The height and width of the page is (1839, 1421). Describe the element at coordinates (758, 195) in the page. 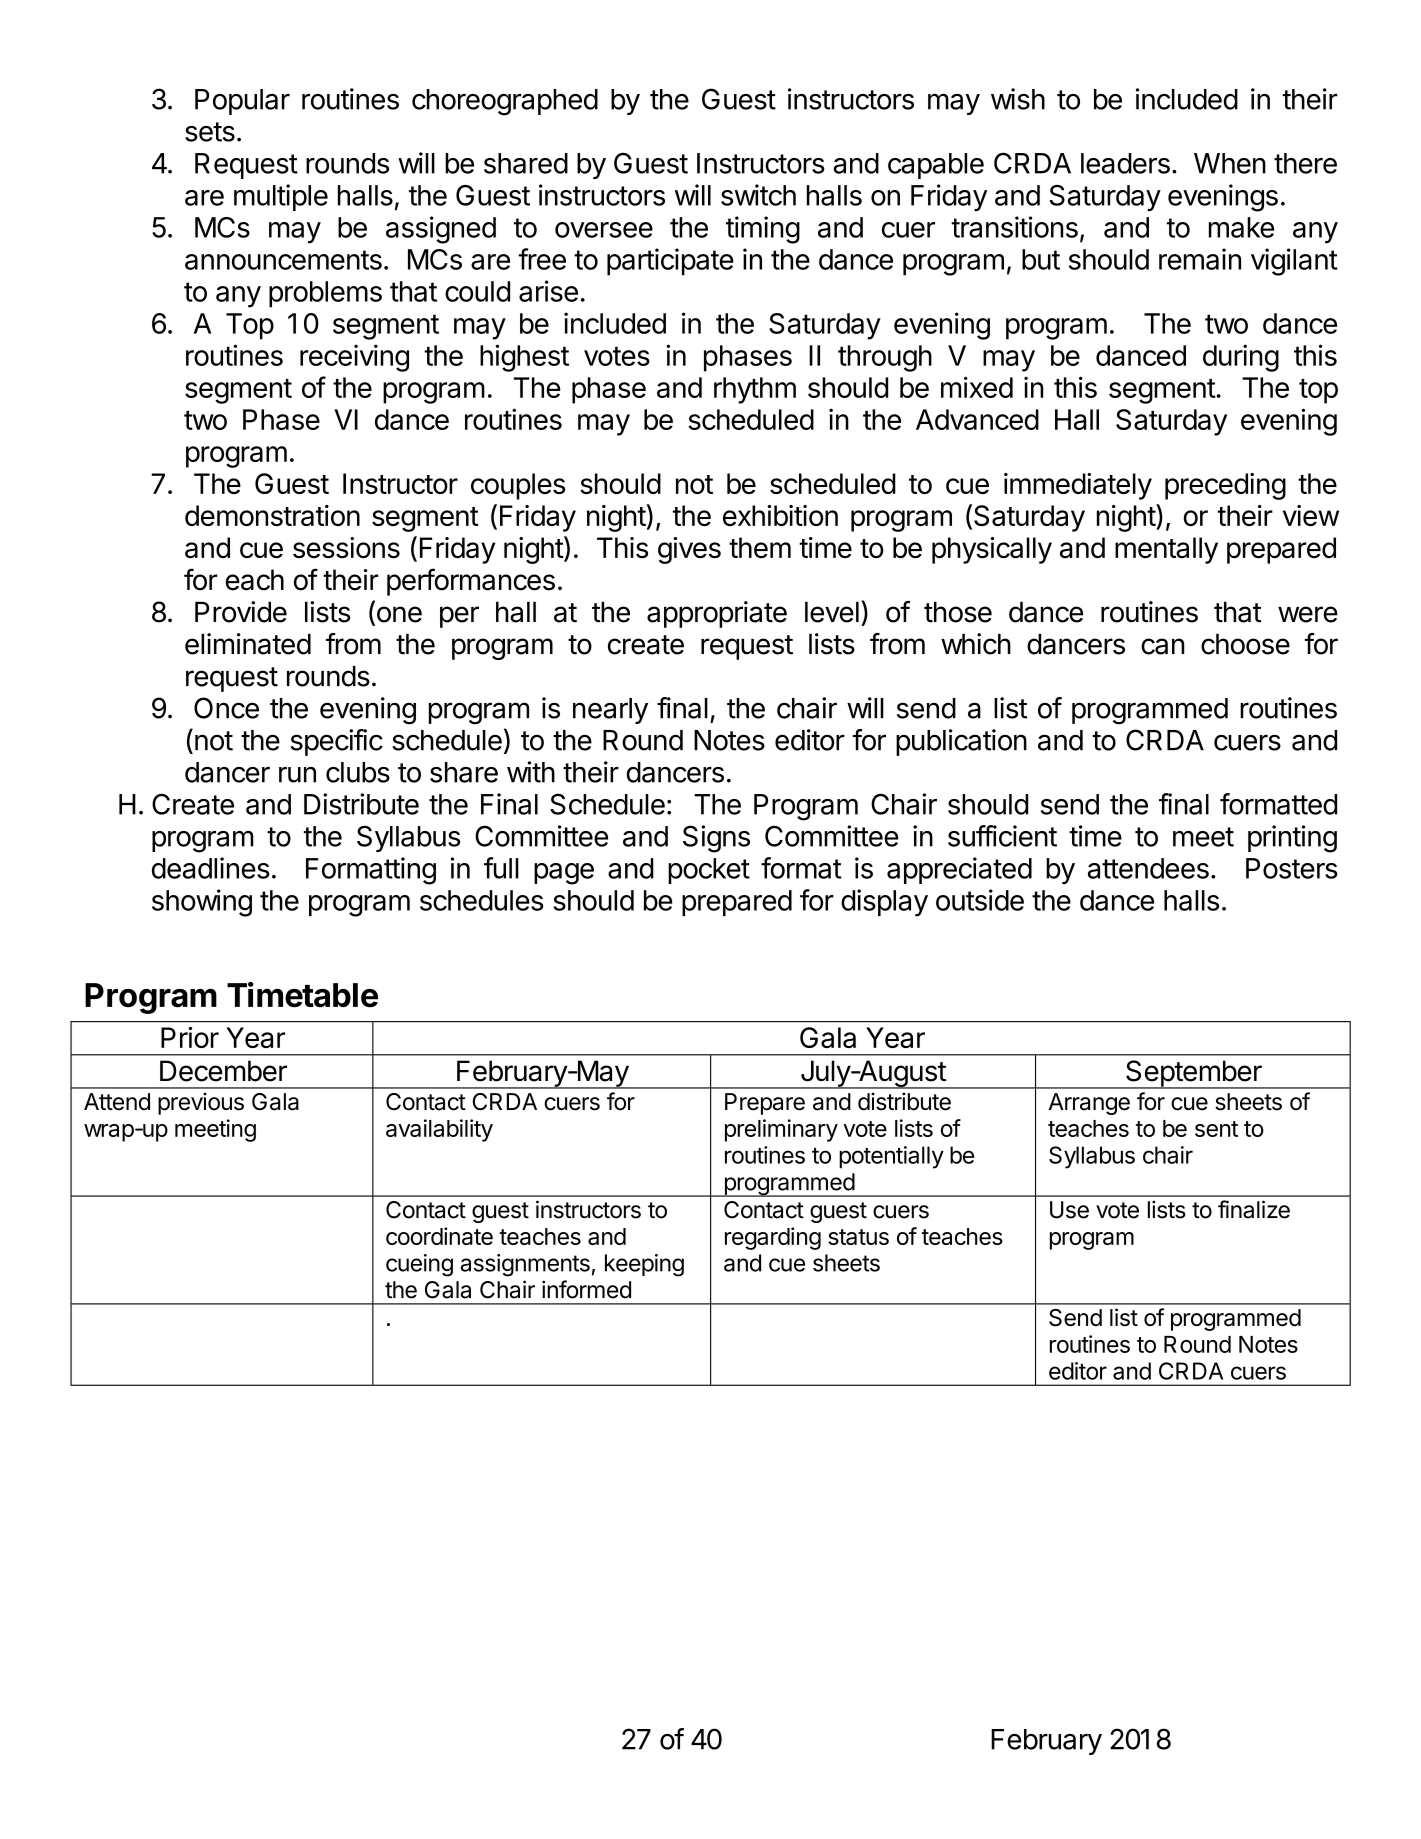

I see `switch` at that location.
